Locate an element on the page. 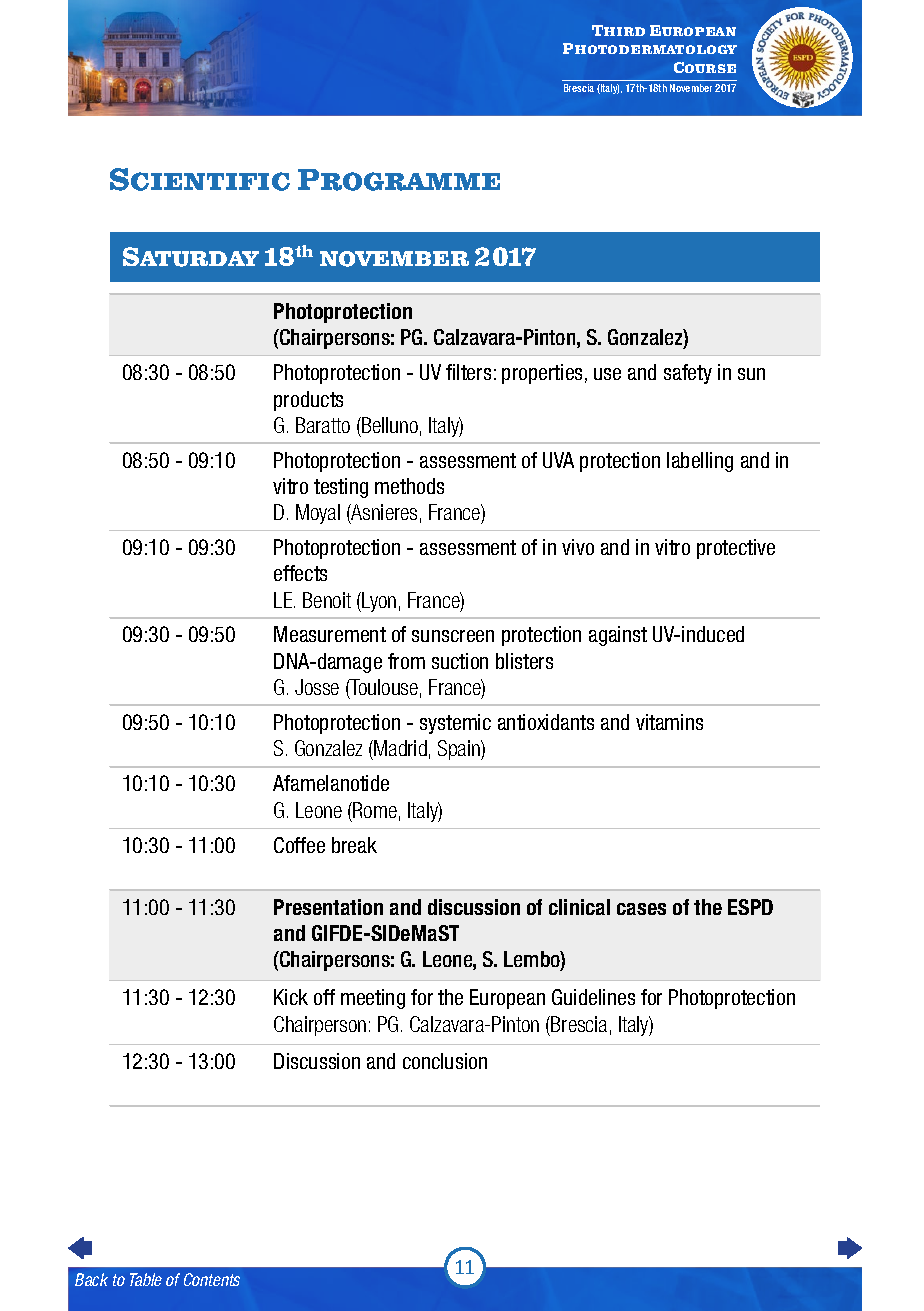 The image size is (924, 1311). against is located at coordinates (618, 636).
